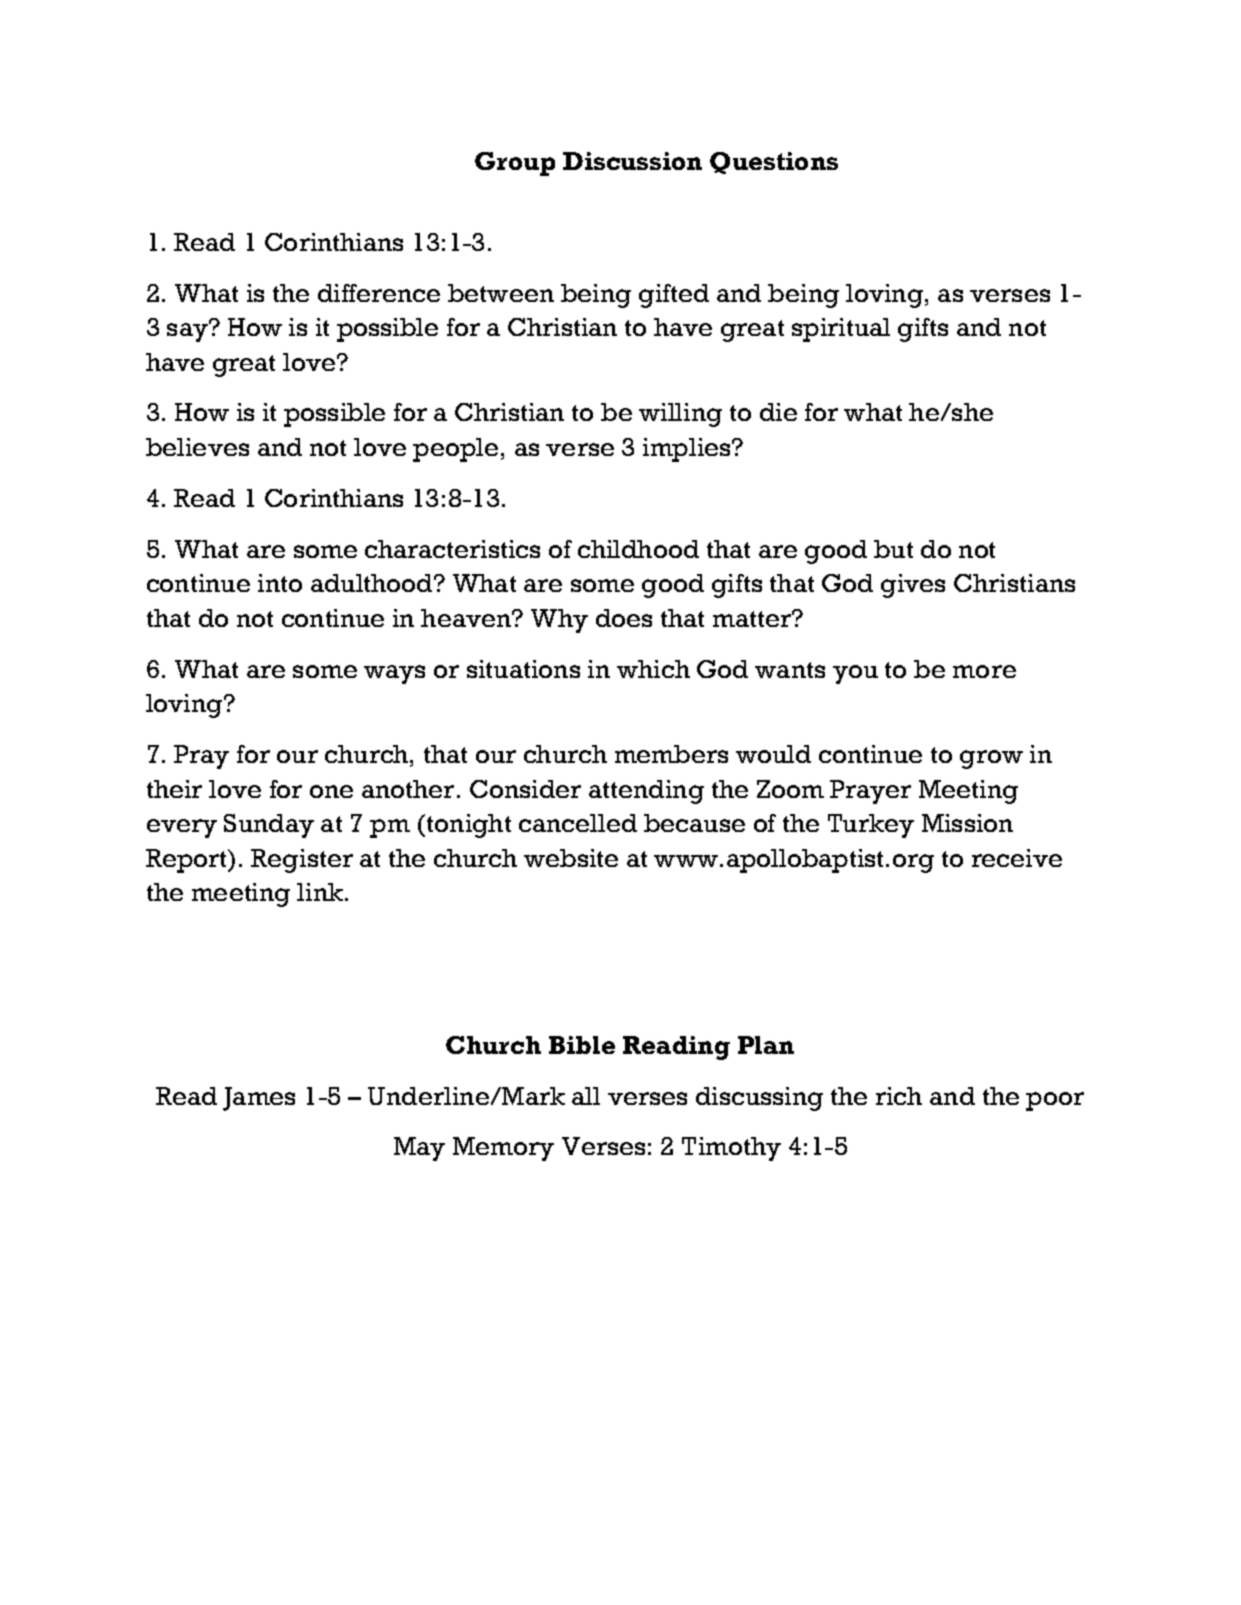 The image size is (1241, 1605). I want to click on Mission, so click(967, 823).
